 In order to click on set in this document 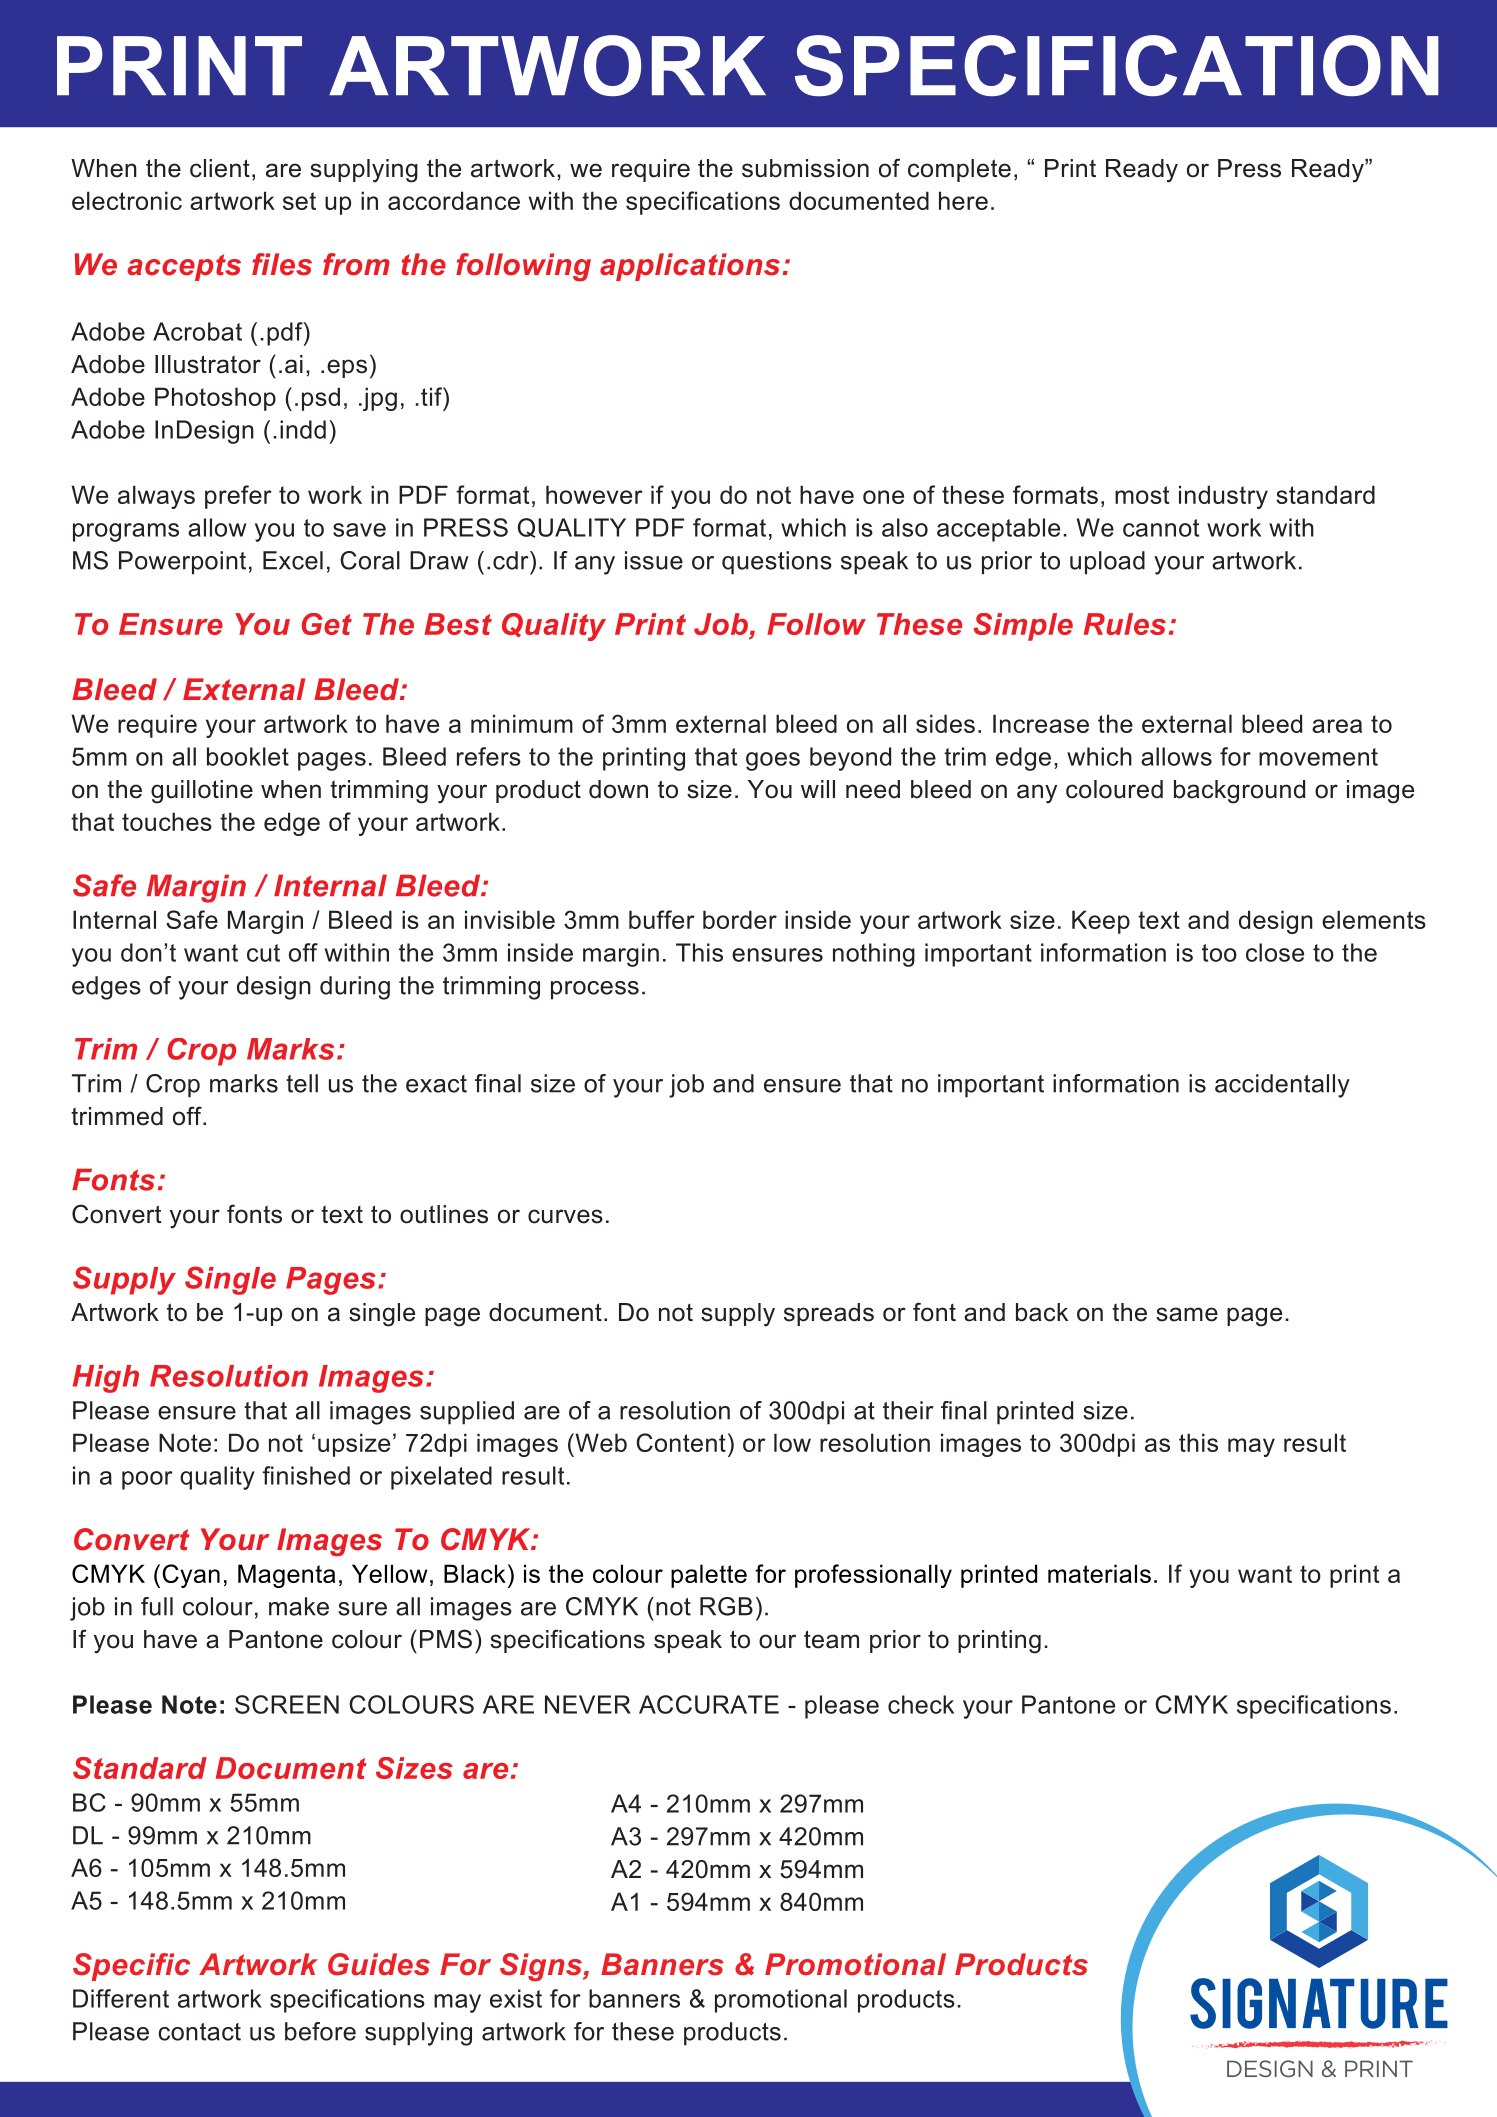, I will do `click(299, 201)`.
